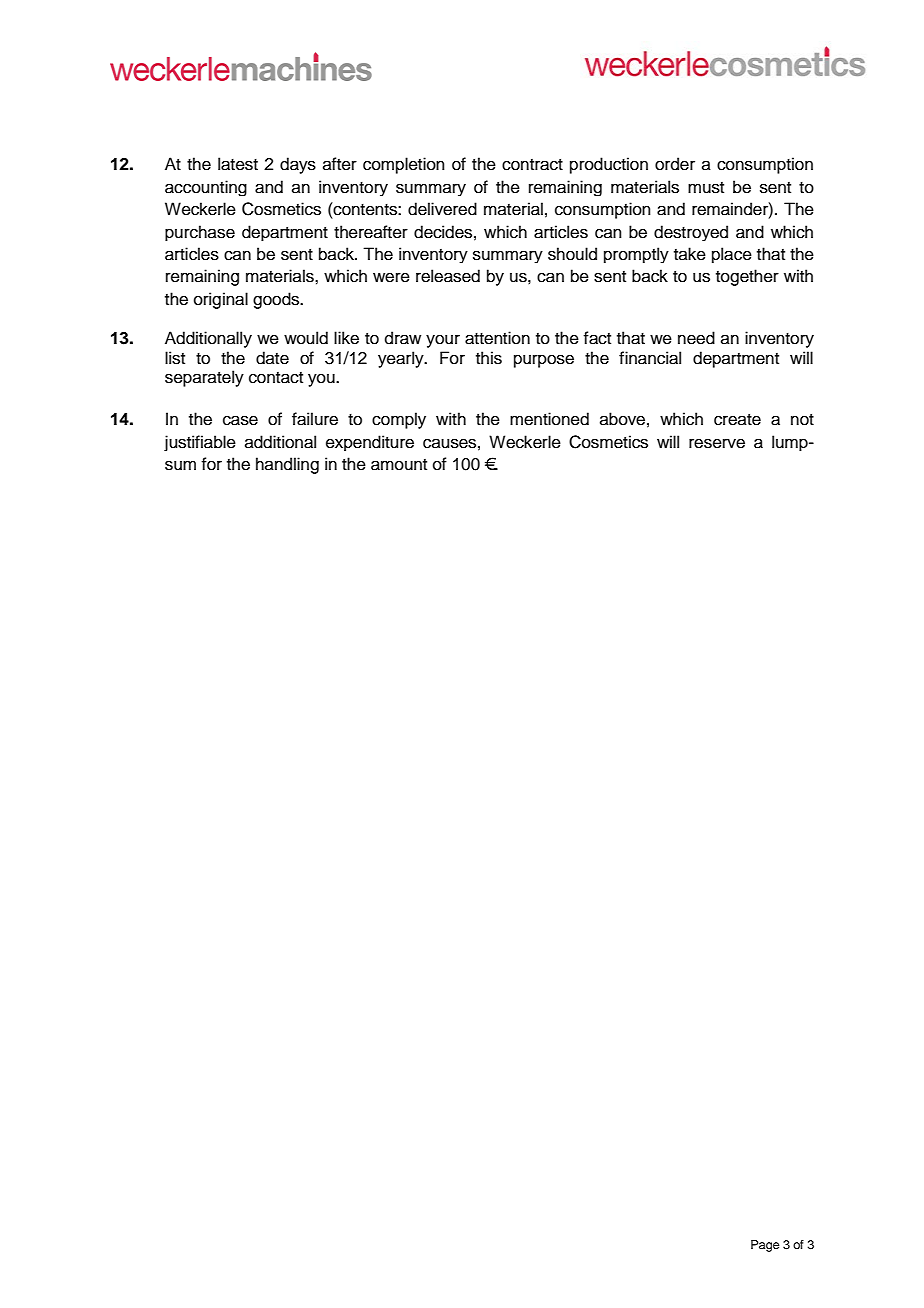 This document has width=924, height=1308. What do you see at coordinates (442, 209) in the document?
I see `delivered` at bounding box center [442, 209].
